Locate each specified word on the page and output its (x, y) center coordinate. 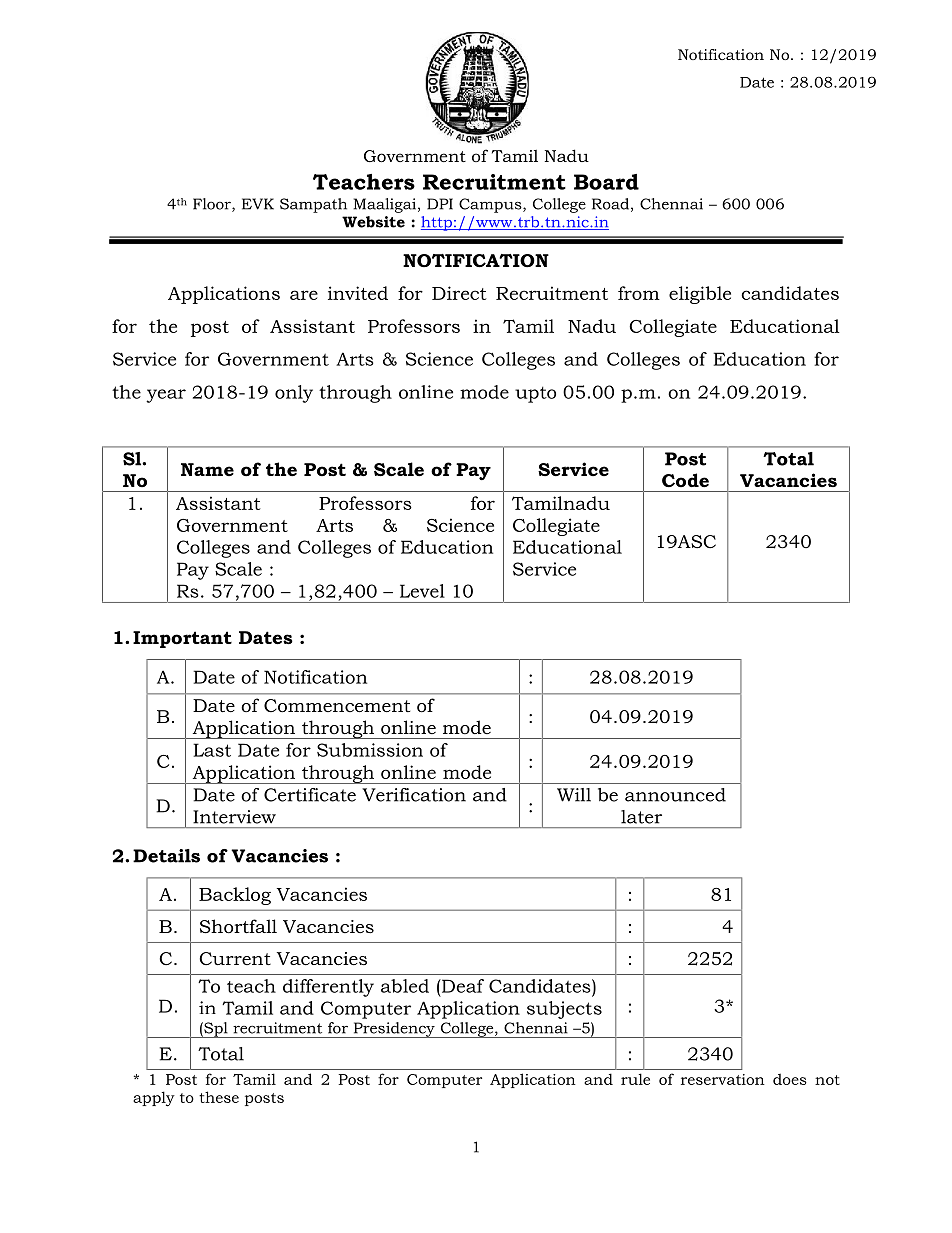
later (641, 817)
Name (207, 469)
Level (422, 591)
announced (675, 795)
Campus (491, 205)
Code (685, 480)
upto (535, 394)
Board (606, 182)
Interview (234, 817)
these (219, 1097)
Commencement (337, 706)
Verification (414, 795)
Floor (213, 205)
